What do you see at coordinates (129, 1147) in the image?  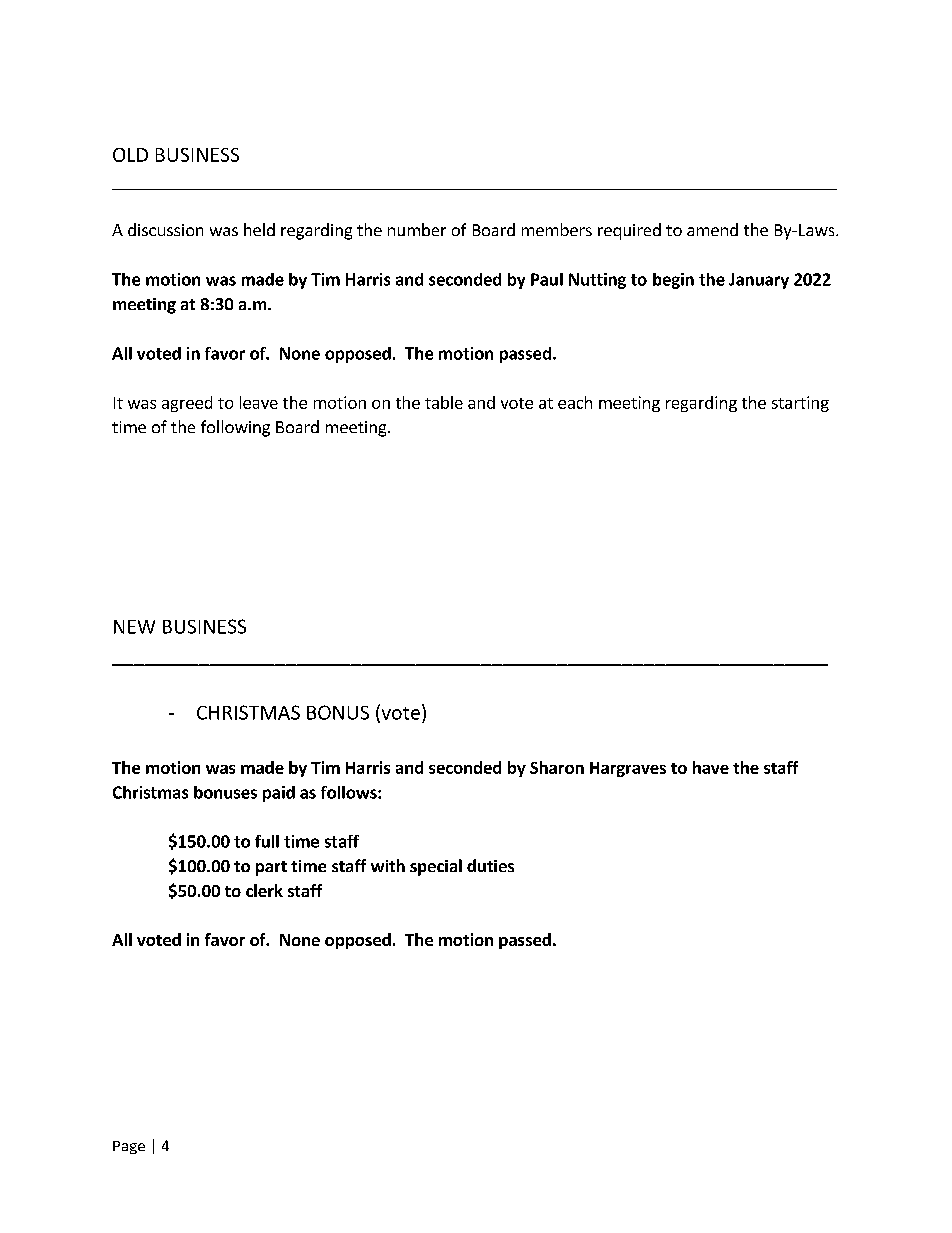 I see `Page` at bounding box center [129, 1147].
